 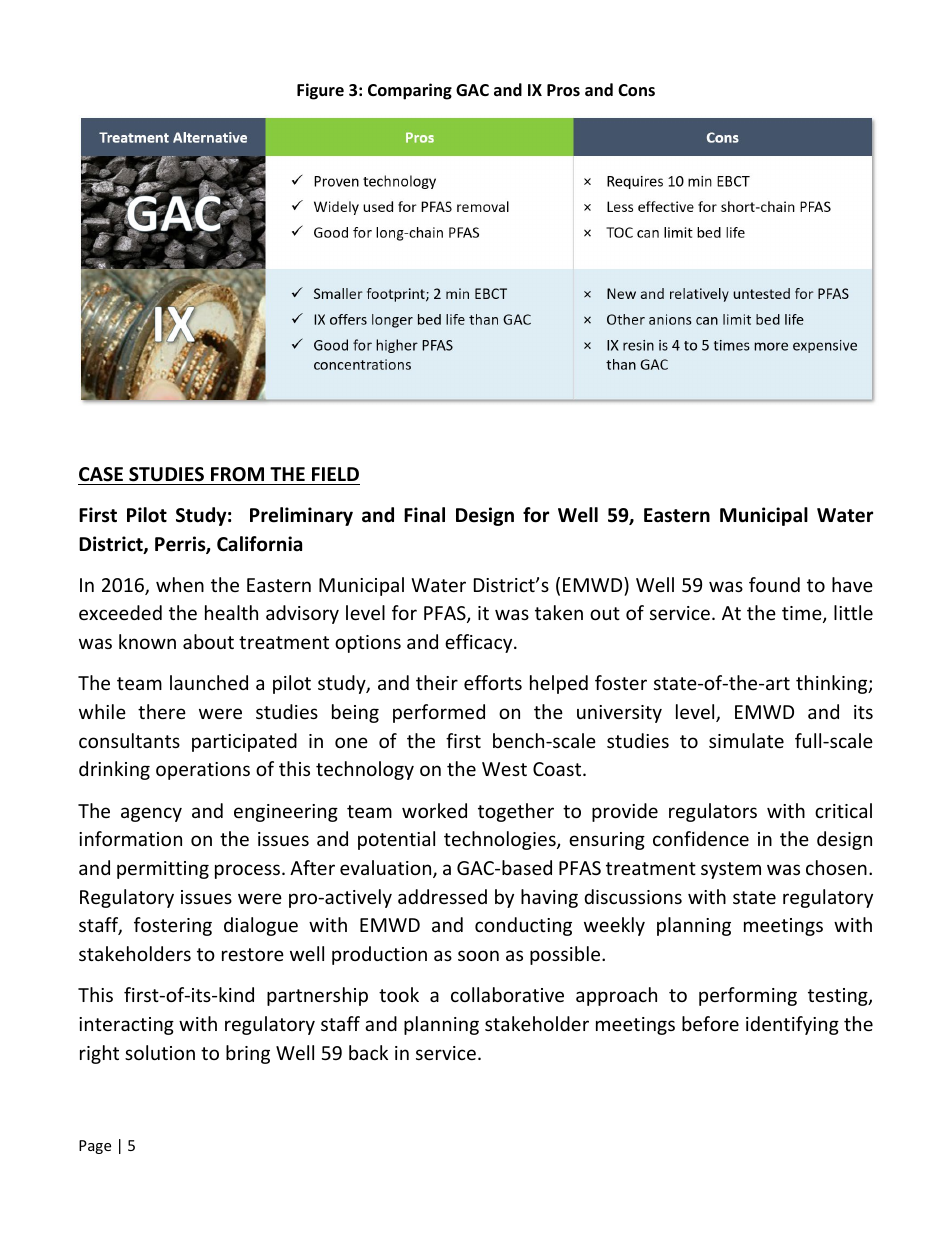 I want to click on West, so click(x=504, y=769).
